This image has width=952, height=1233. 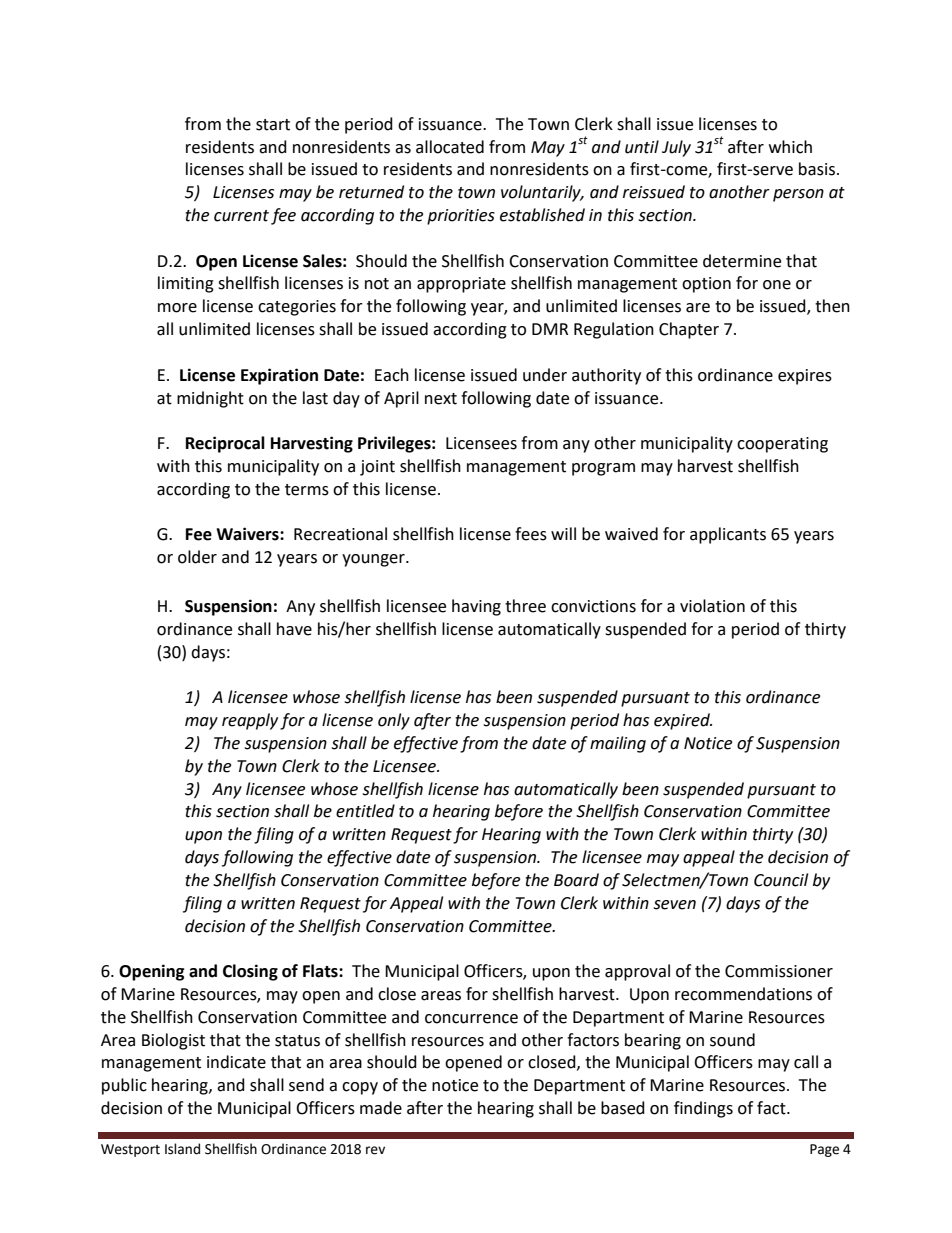 What do you see at coordinates (210, 399) in the image?
I see `midnight` at bounding box center [210, 399].
